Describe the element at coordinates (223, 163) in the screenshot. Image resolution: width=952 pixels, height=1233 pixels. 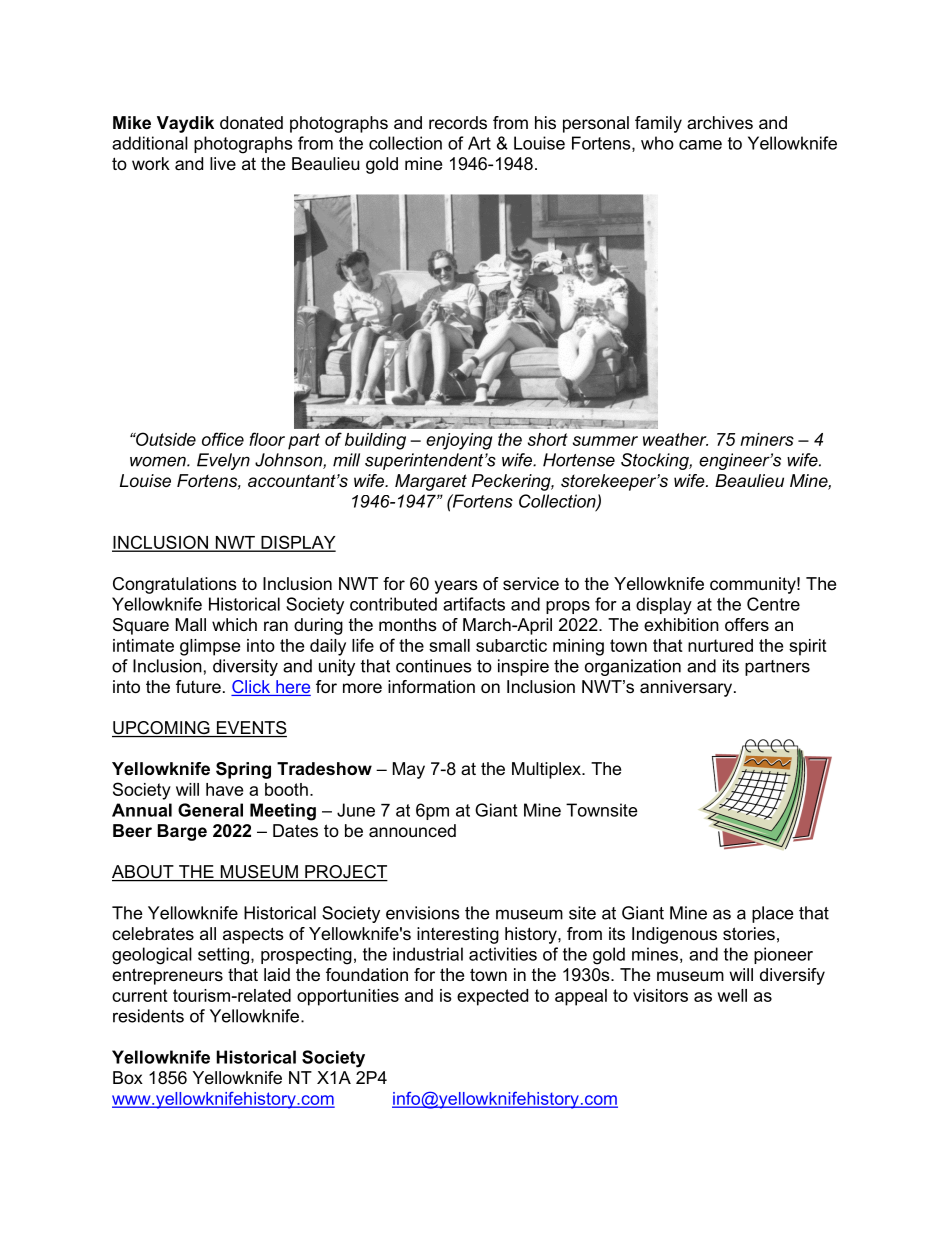
I see `live` at that location.
